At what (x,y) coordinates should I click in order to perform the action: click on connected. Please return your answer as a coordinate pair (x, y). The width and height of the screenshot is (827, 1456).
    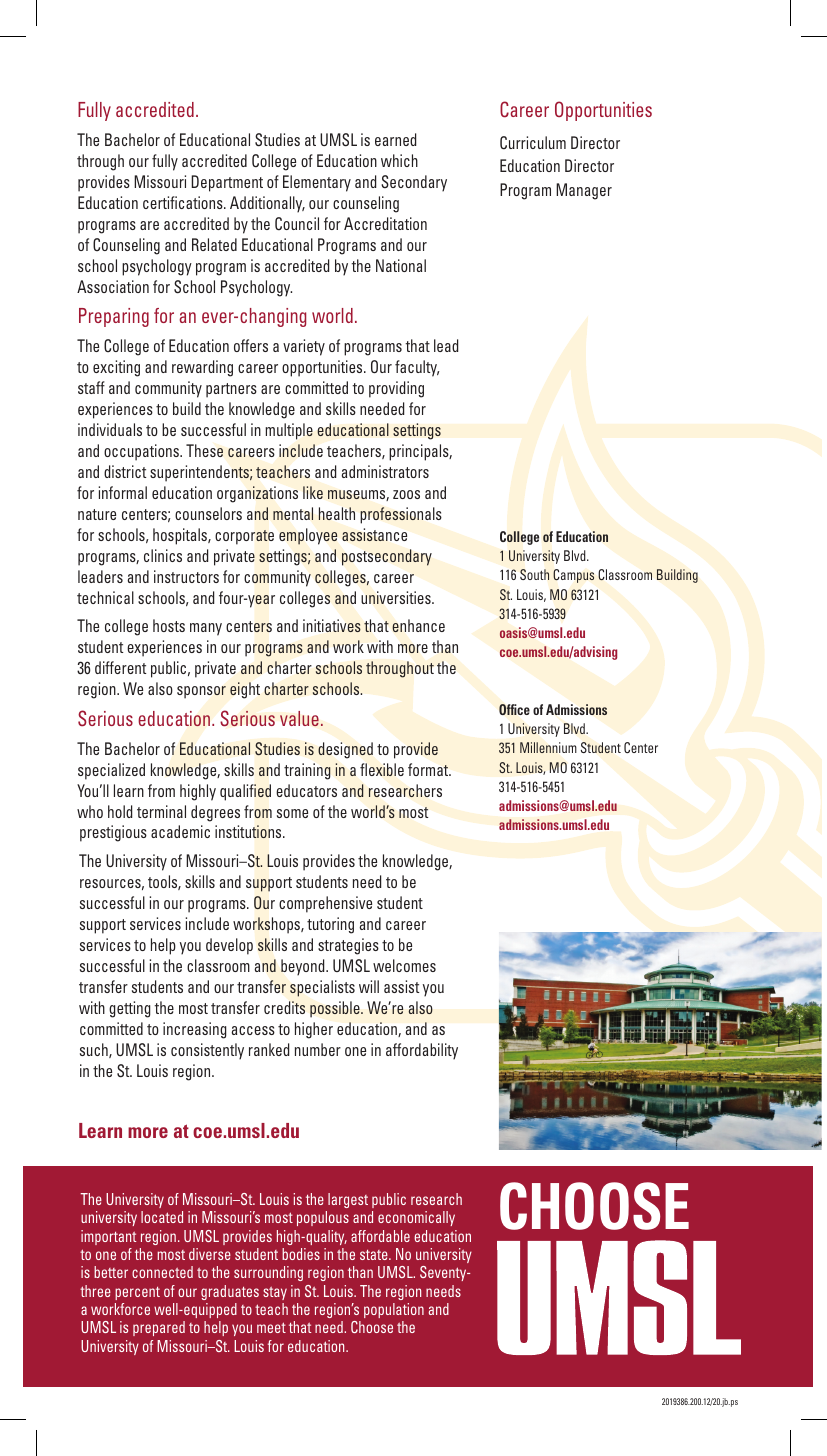
    Looking at the image, I should click on (162, 1272).
